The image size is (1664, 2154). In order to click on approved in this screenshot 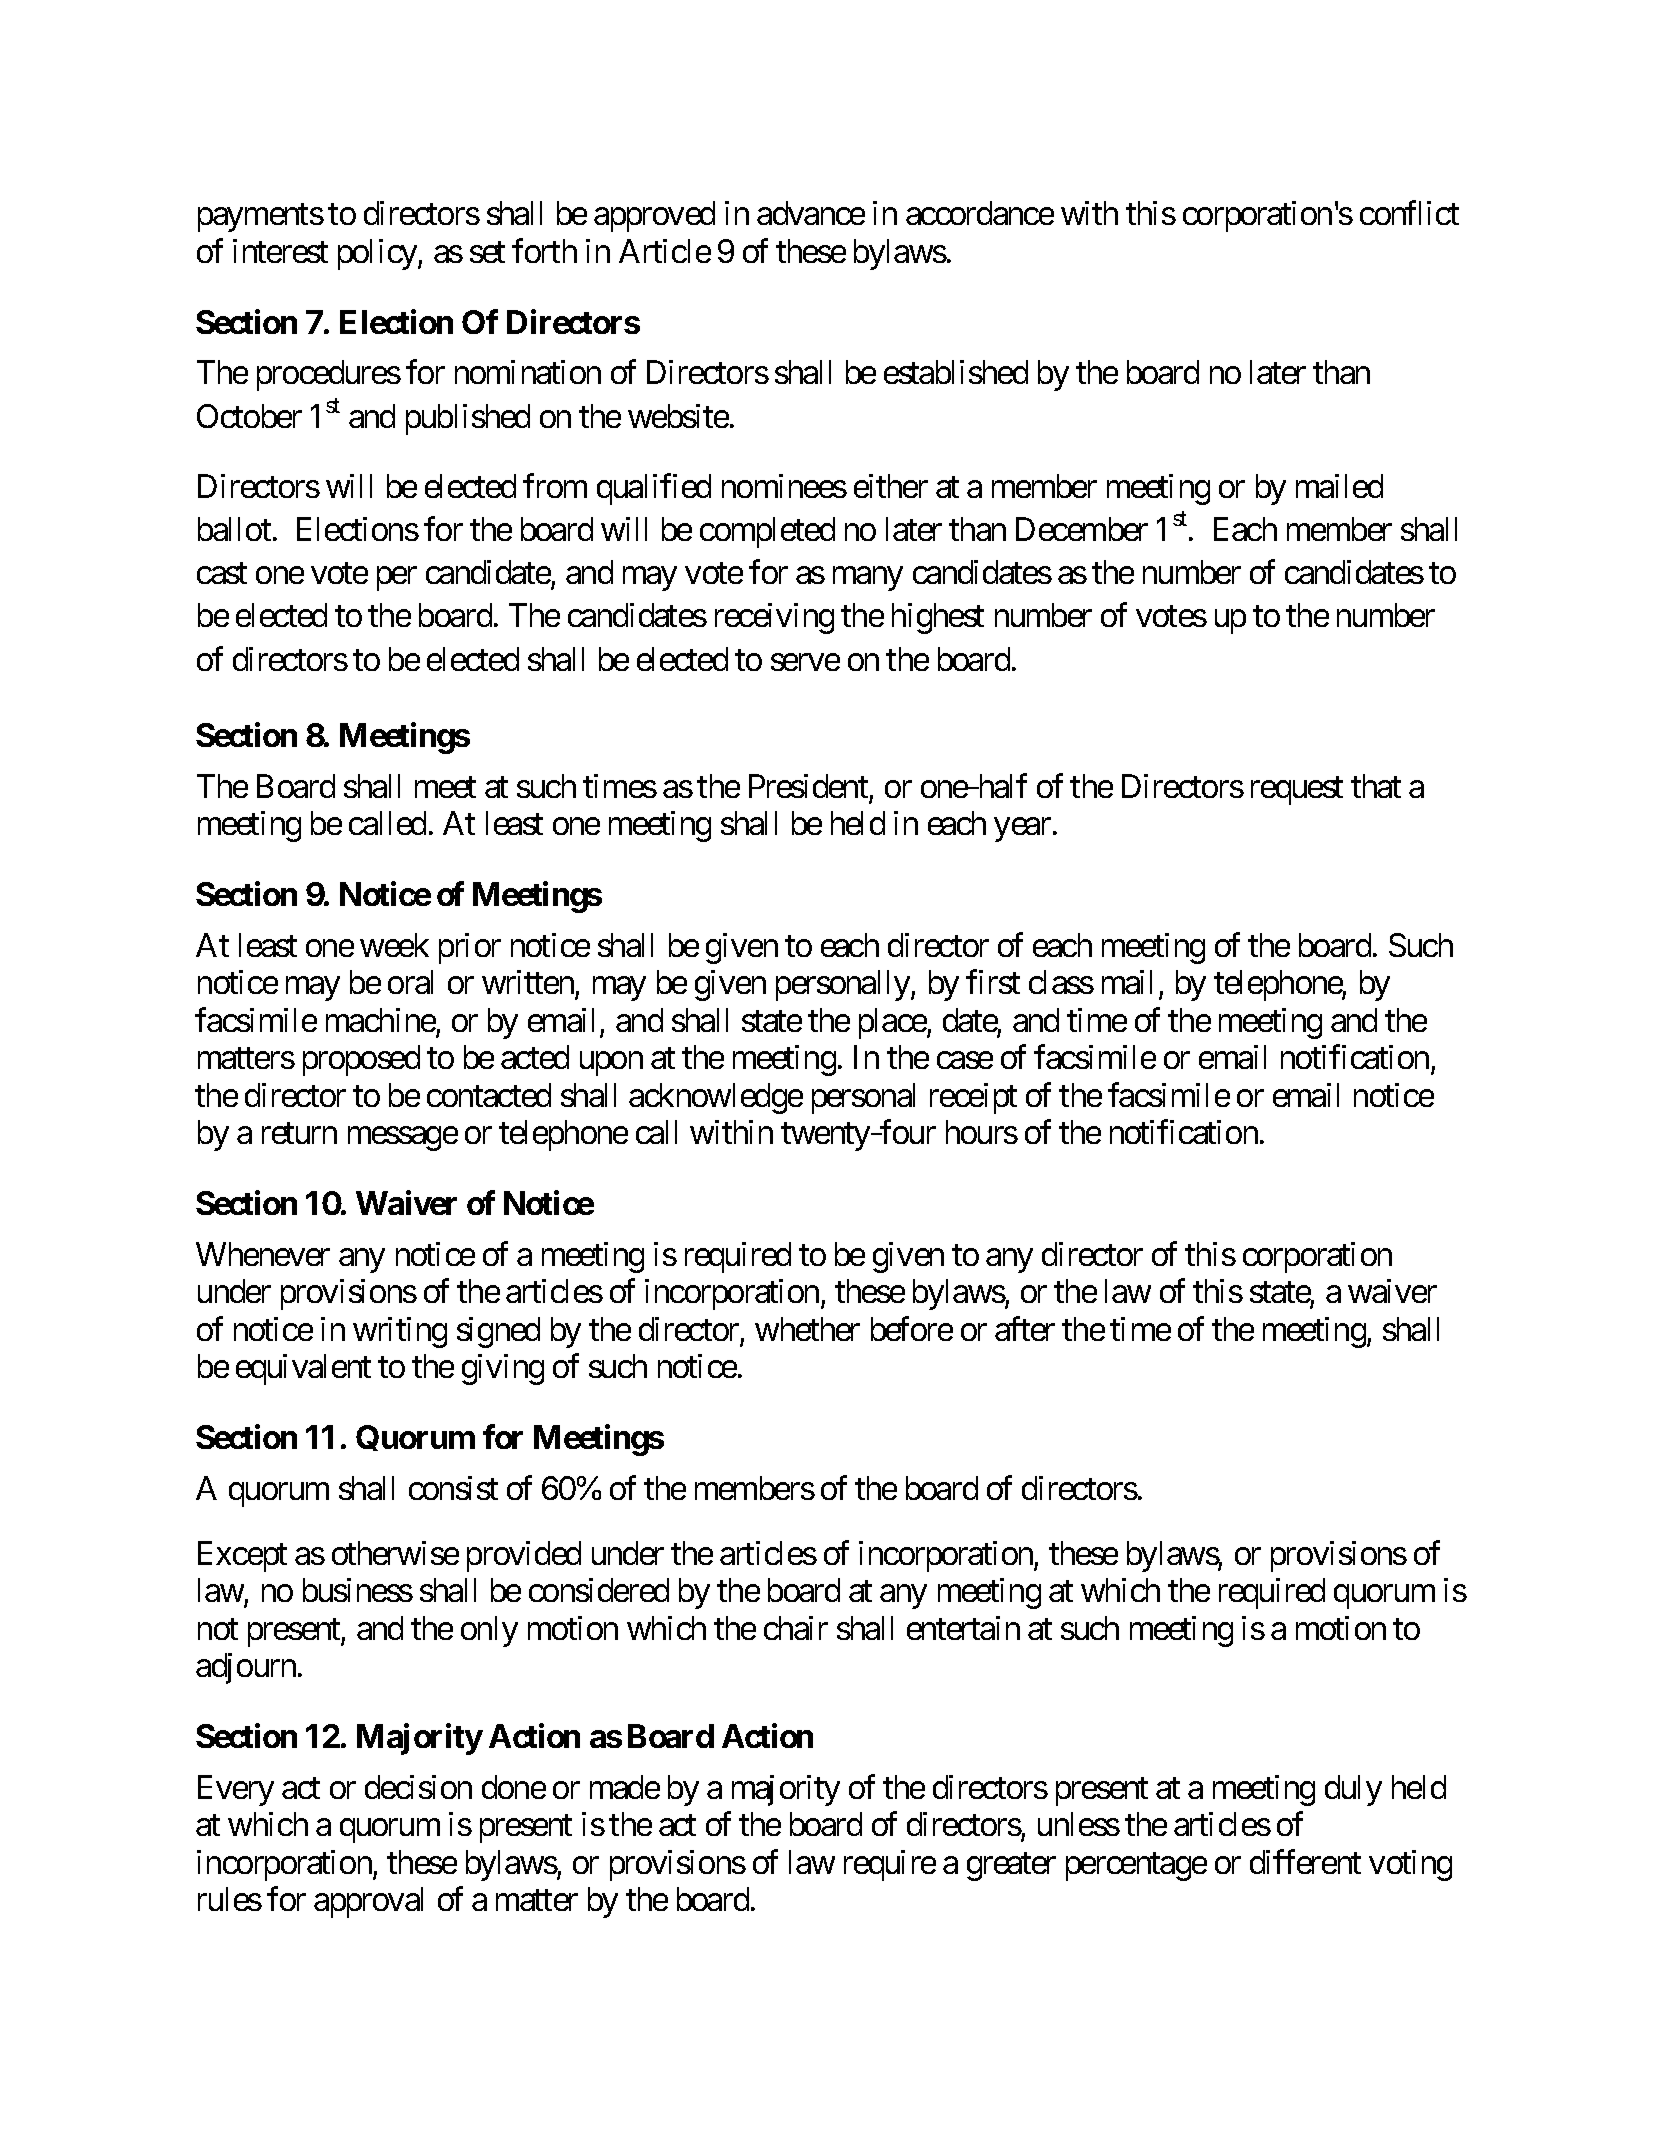, I will do `click(654, 216)`.
